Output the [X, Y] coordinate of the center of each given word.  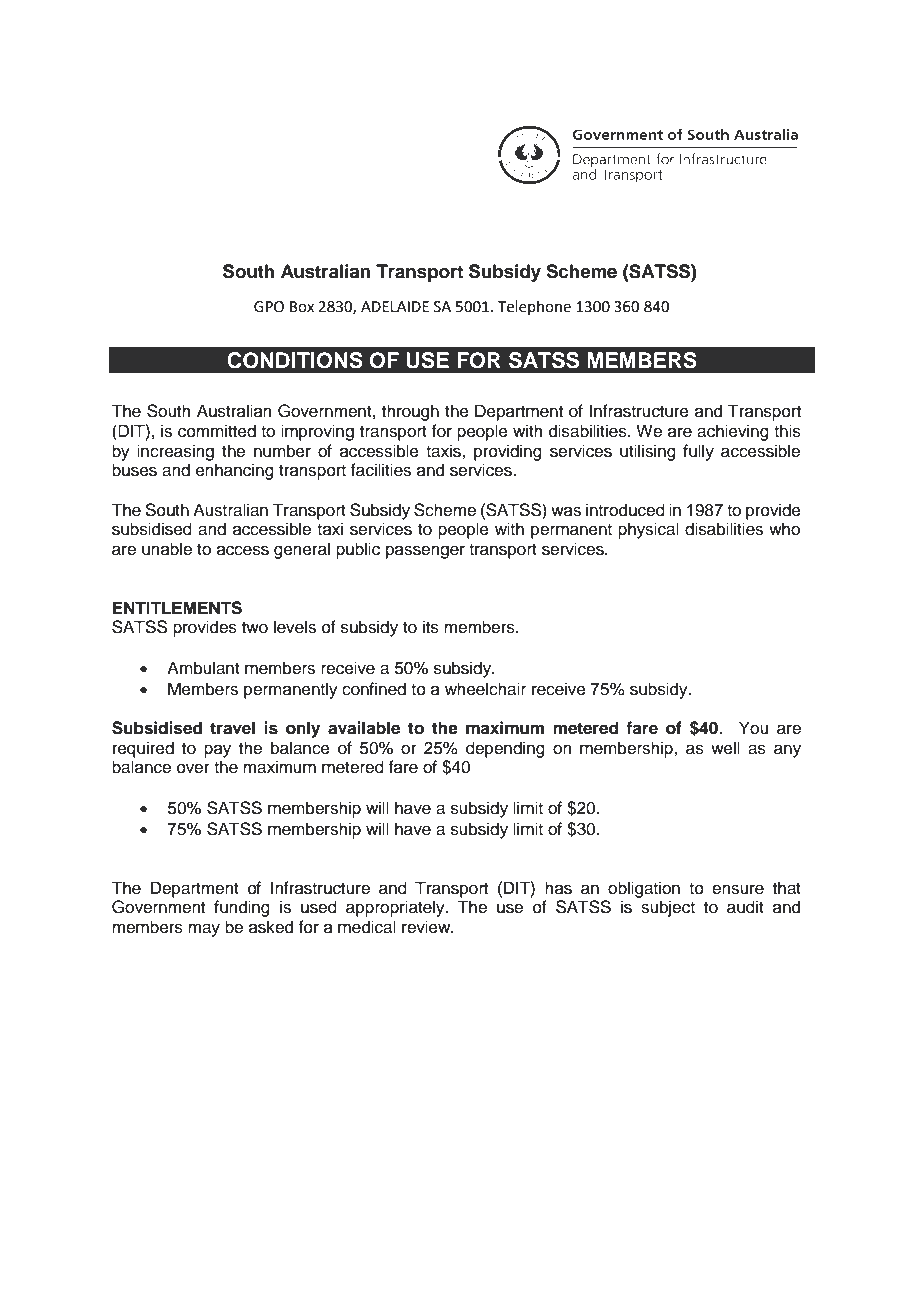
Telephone [534, 307]
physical [648, 530]
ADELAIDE [395, 306]
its [431, 627]
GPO [269, 307]
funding [242, 908]
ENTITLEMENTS [177, 608]
